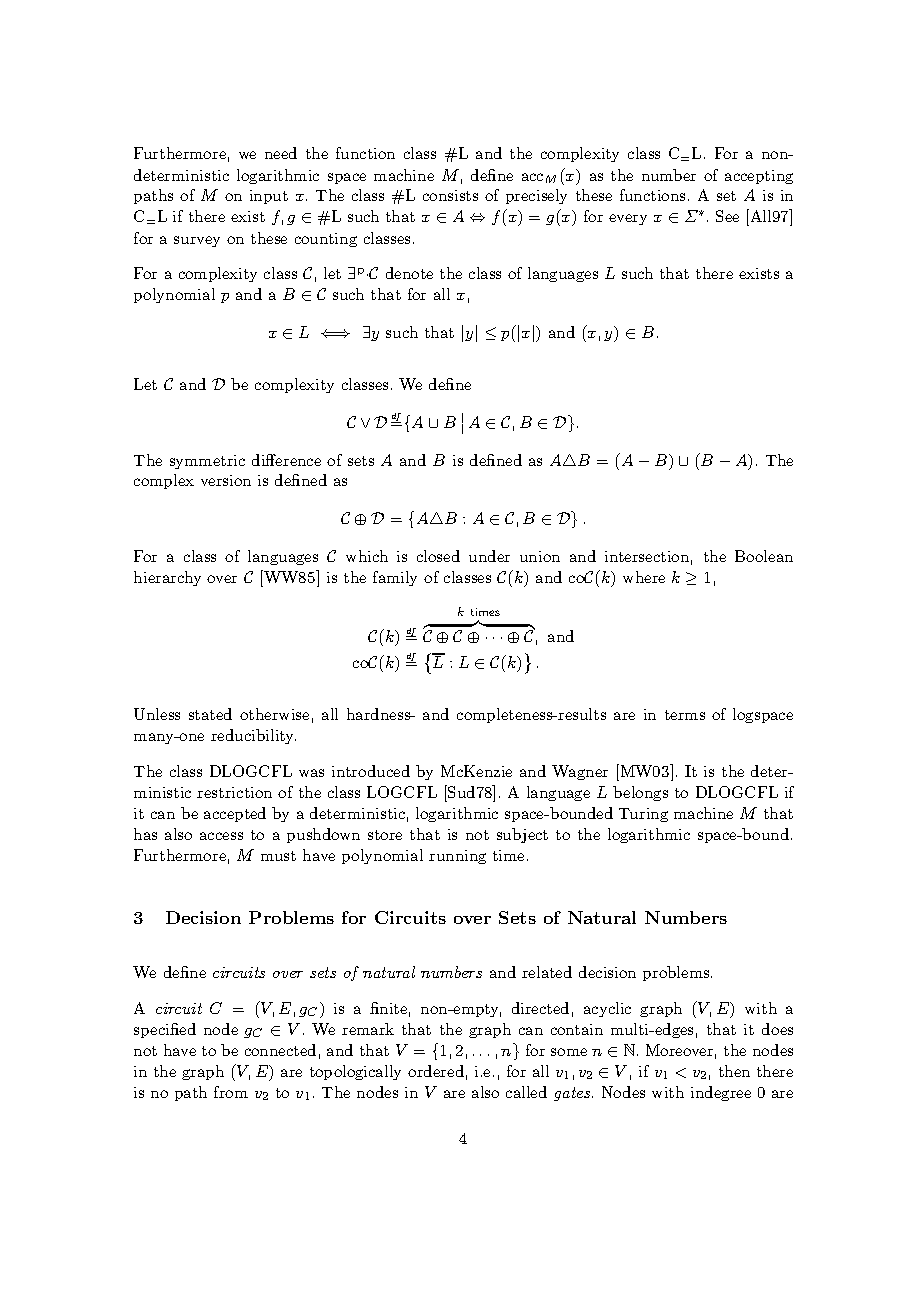  Describe the element at coordinates (734, 1071) in the screenshot. I see `then` at that location.
